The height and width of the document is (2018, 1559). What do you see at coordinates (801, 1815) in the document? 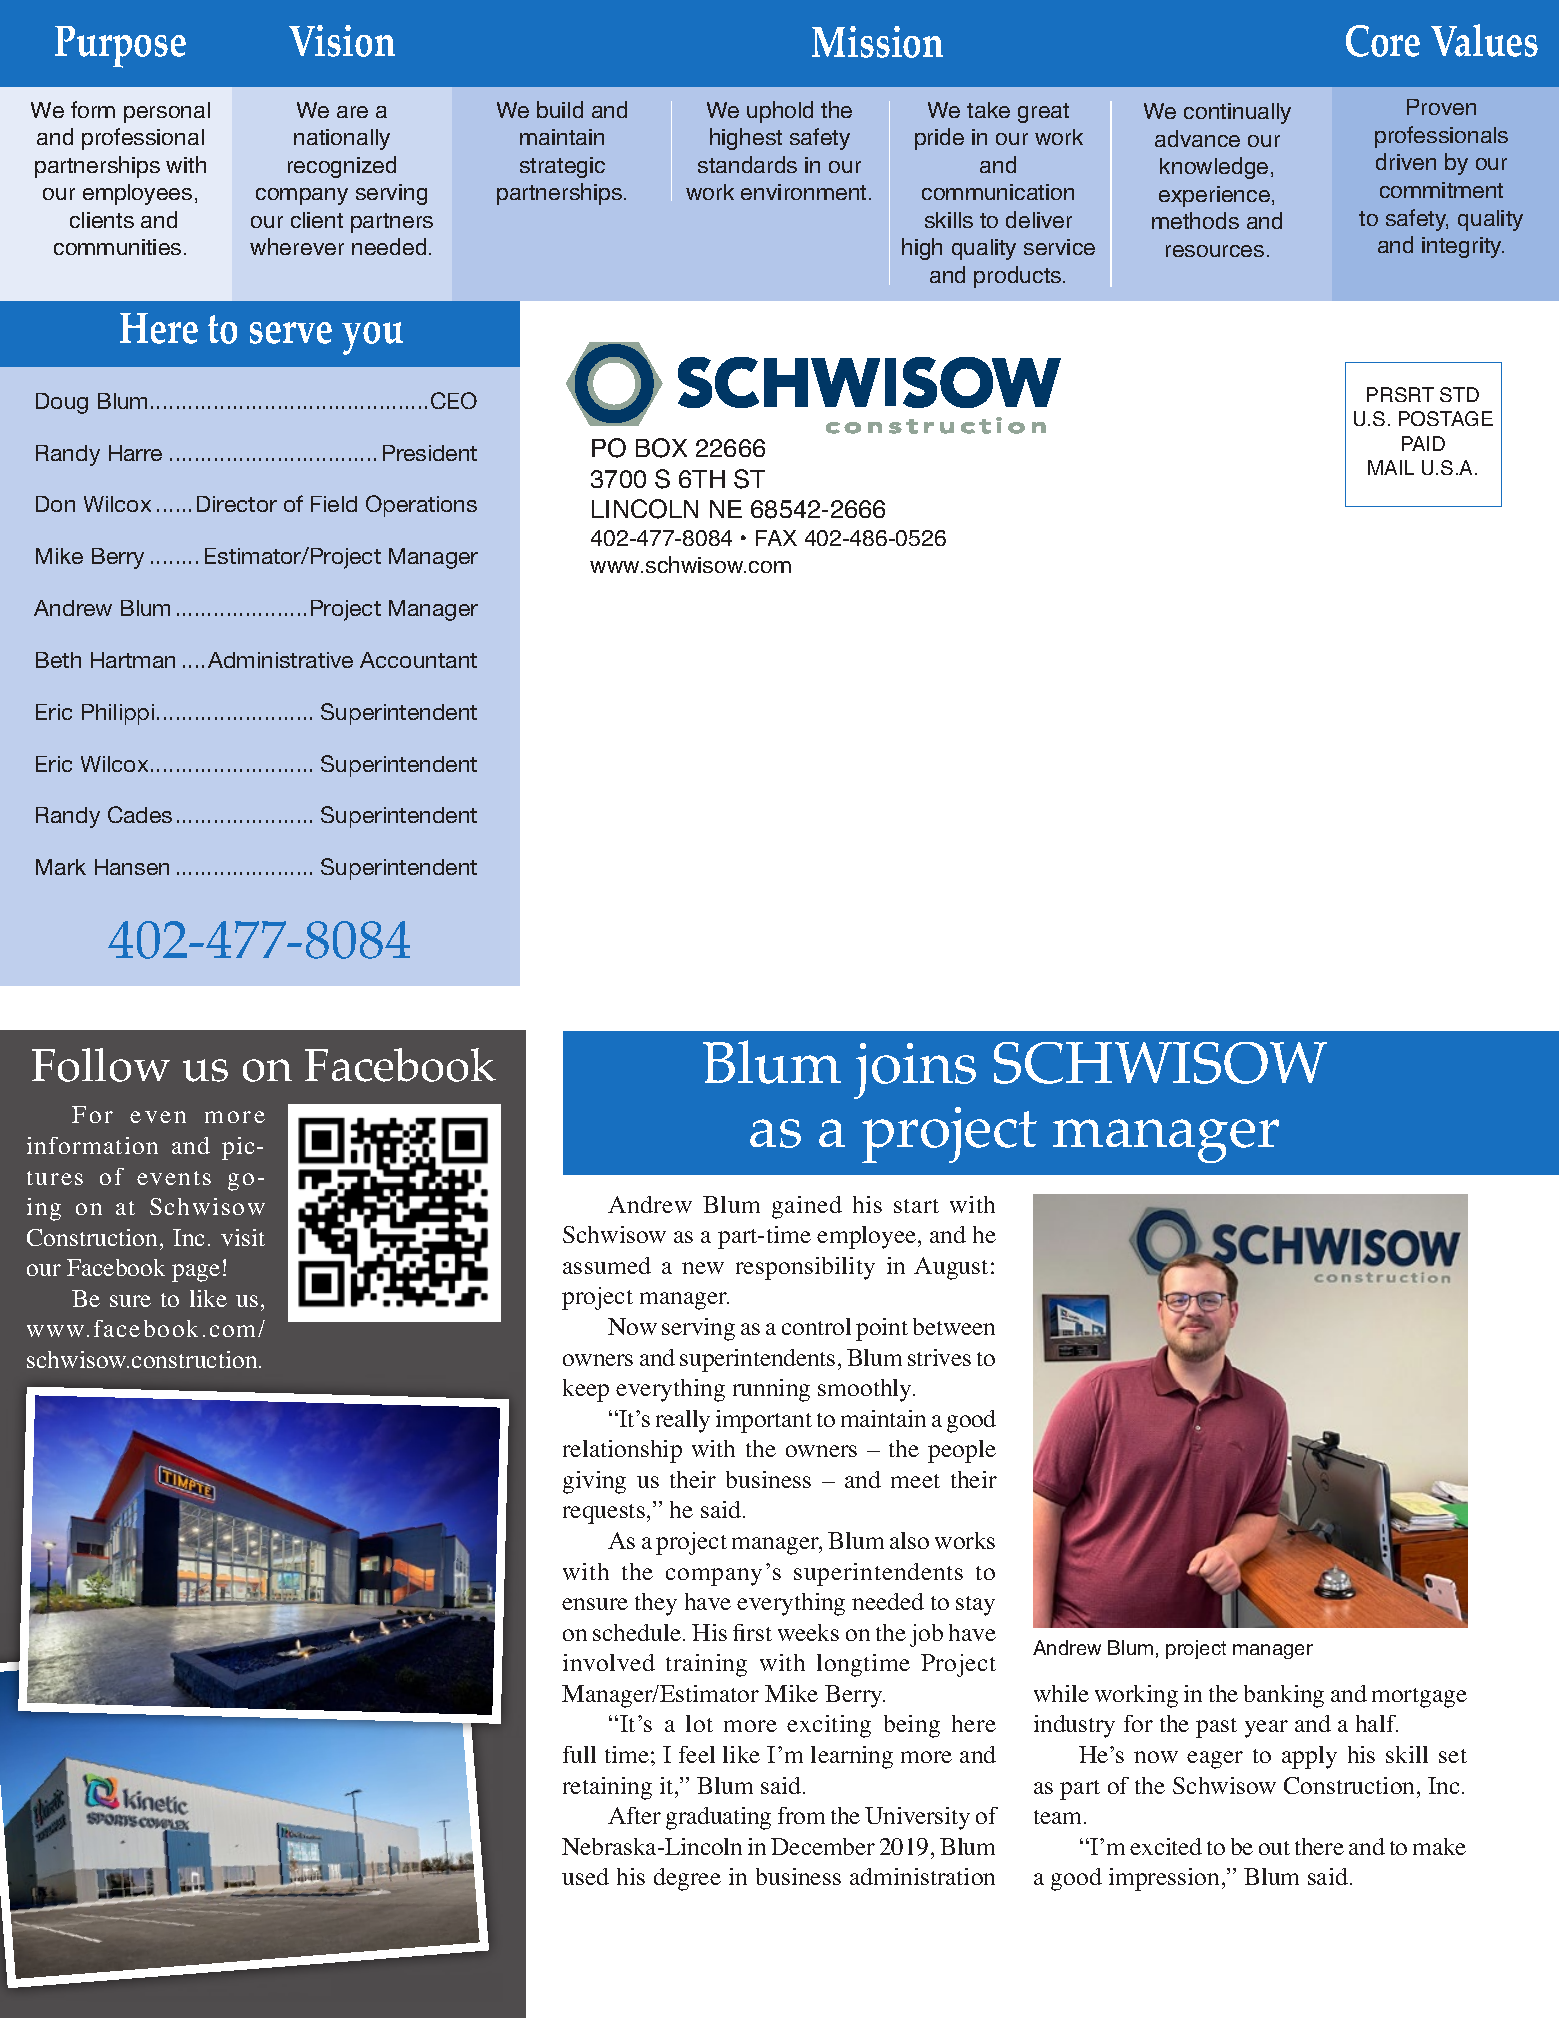
I see `from` at bounding box center [801, 1815].
